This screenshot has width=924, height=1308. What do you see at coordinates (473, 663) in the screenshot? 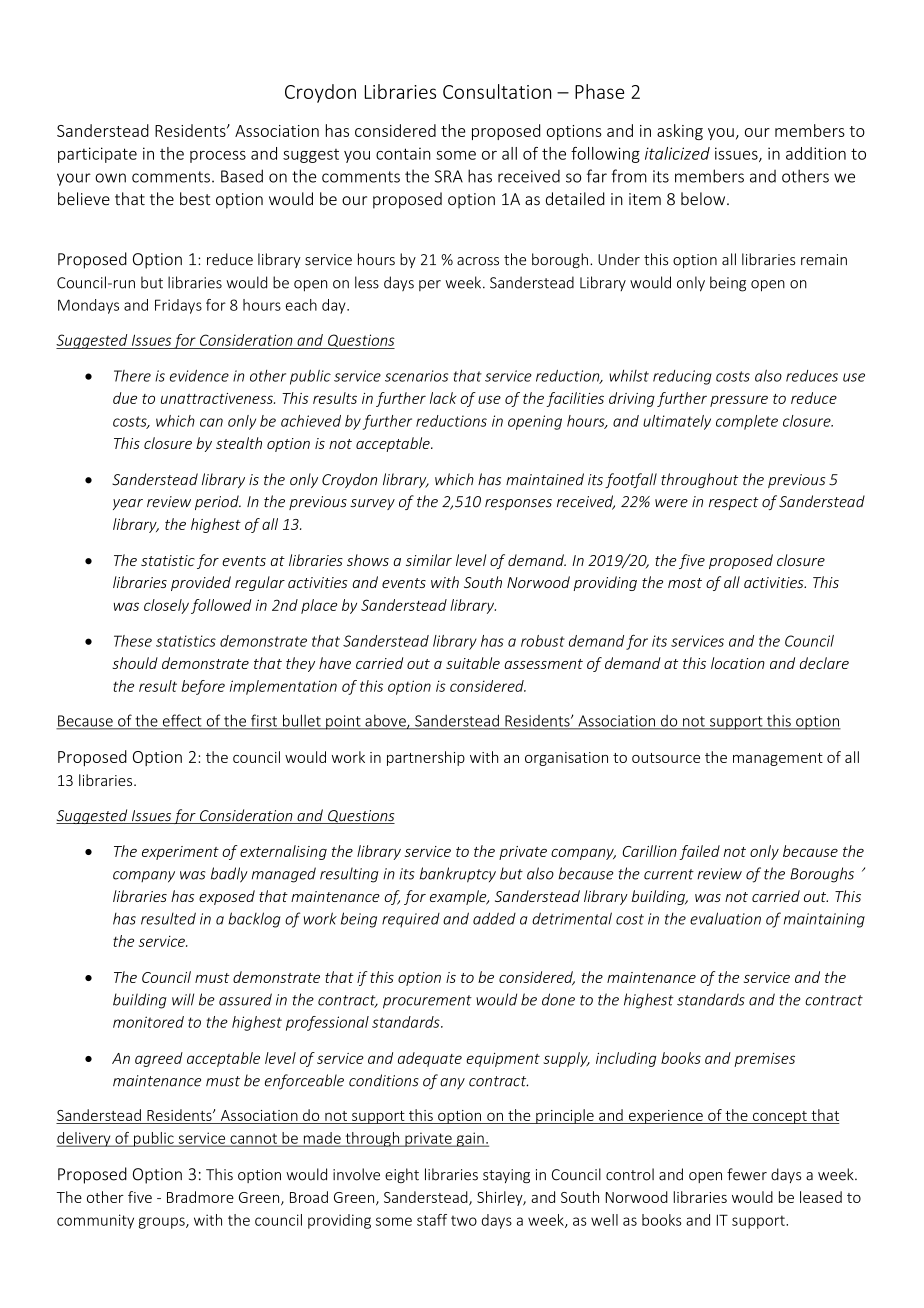
I see `suitable` at bounding box center [473, 663].
